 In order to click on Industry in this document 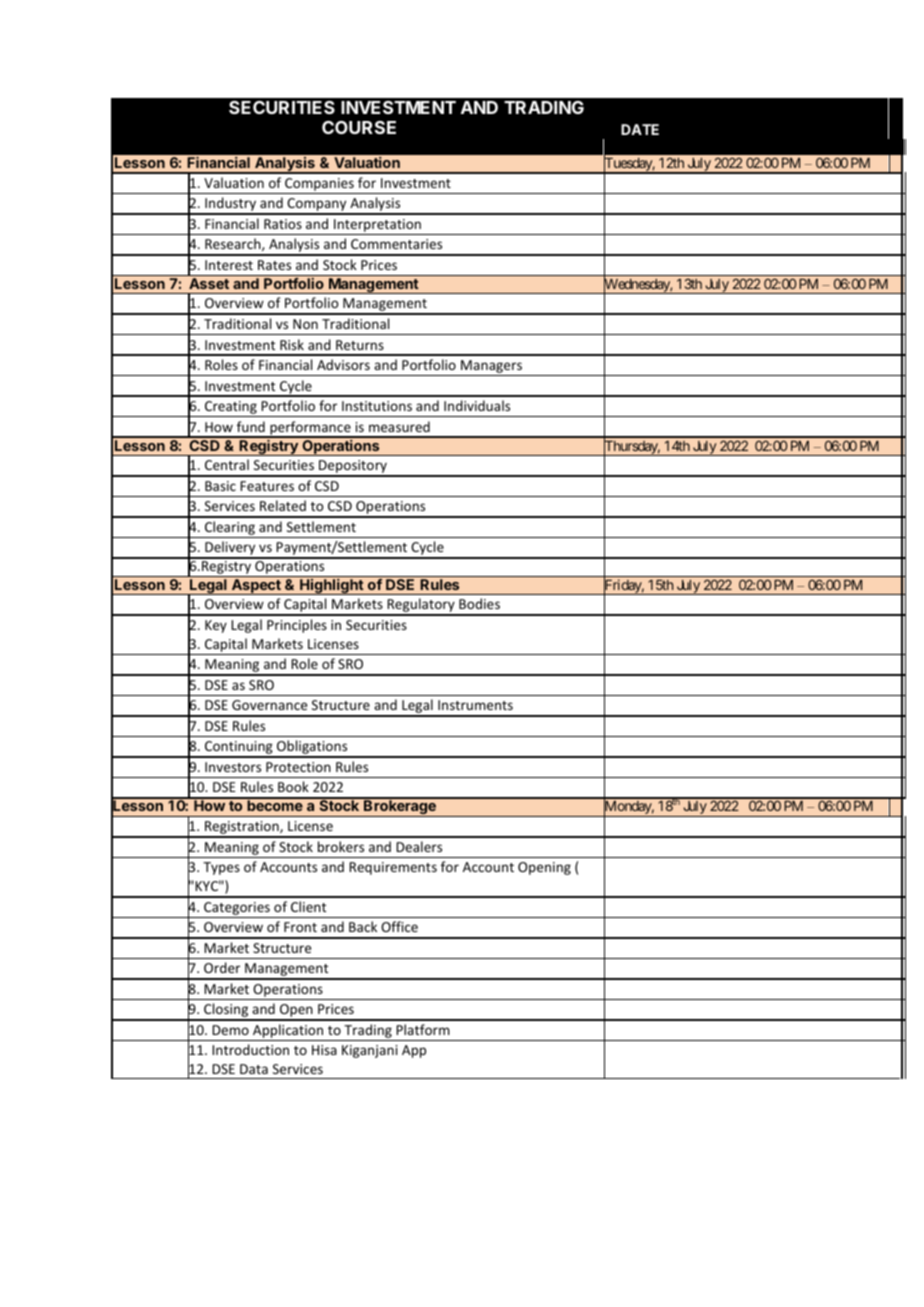, I will do `click(230, 205)`.
